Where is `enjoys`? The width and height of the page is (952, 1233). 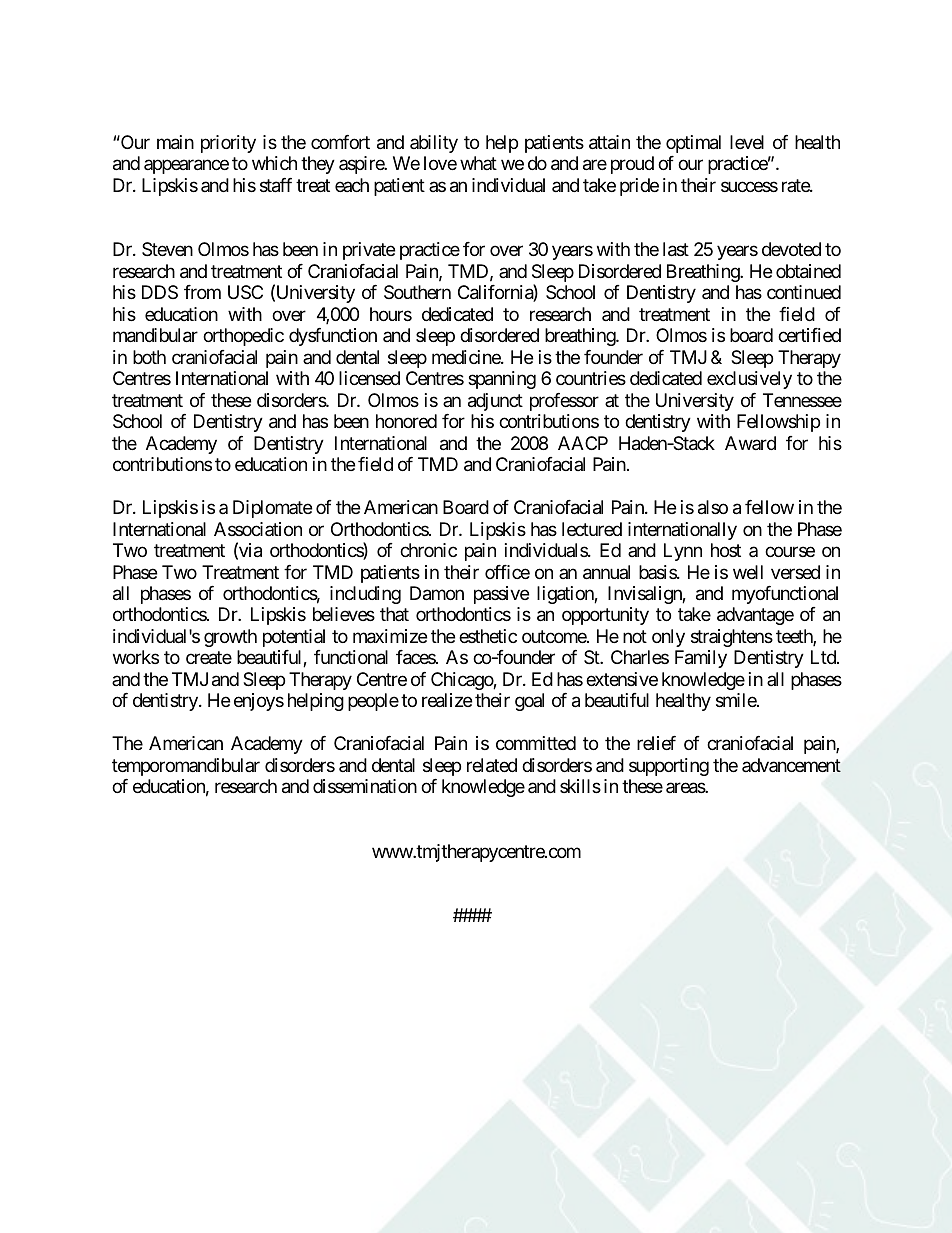
enjoys is located at coordinates (259, 702).
